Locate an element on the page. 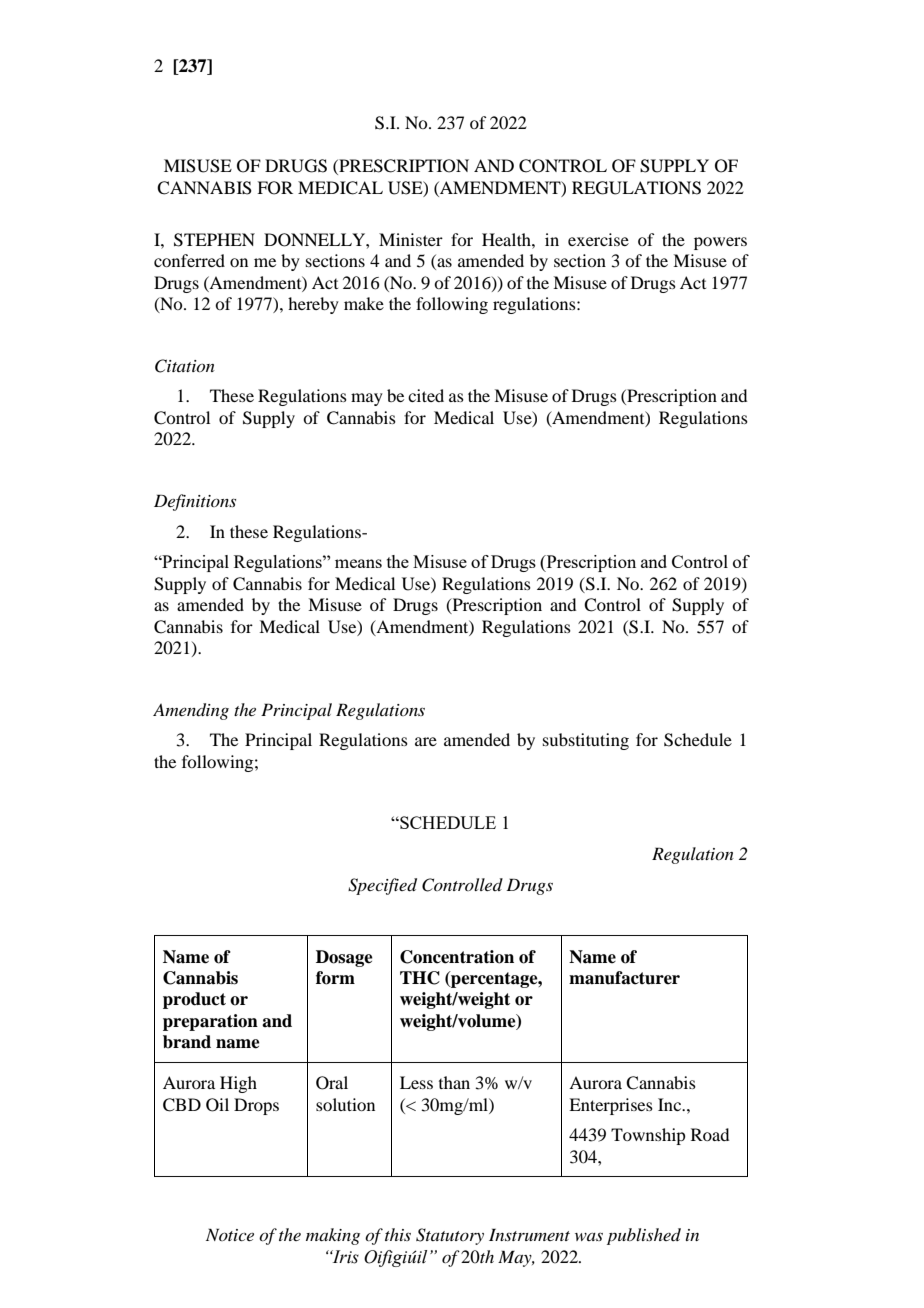  means is located at coordinates (358, 563).
